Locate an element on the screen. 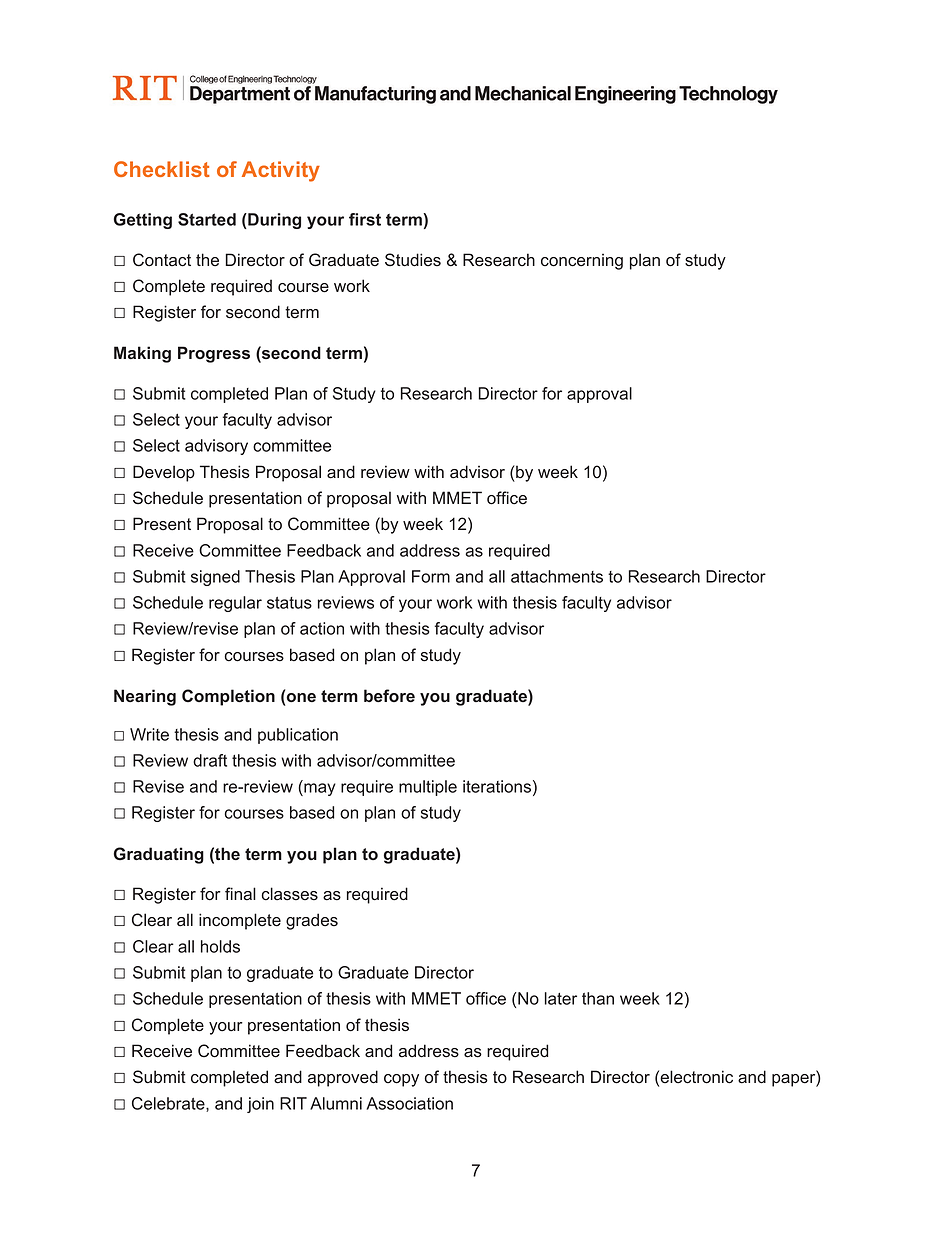 Image resolution: width=952 pixels, height=1233 pixels. iterations is located at coordinates (497, 786).
